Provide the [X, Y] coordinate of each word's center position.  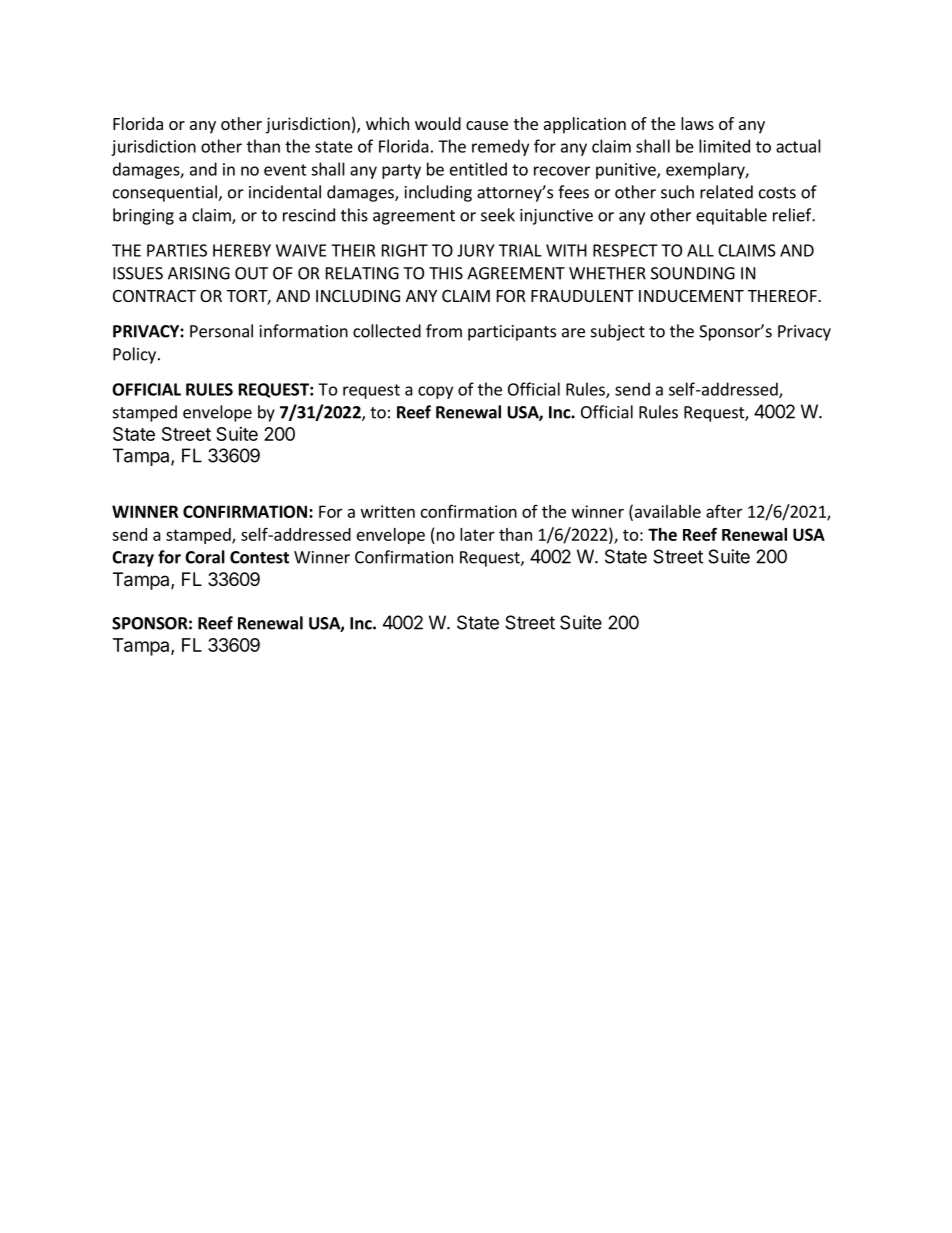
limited [724, 146]
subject [618, 332]
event [285, 170]
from [444, 331]
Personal [221, 331]
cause [487, 125]
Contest [259, 557]
